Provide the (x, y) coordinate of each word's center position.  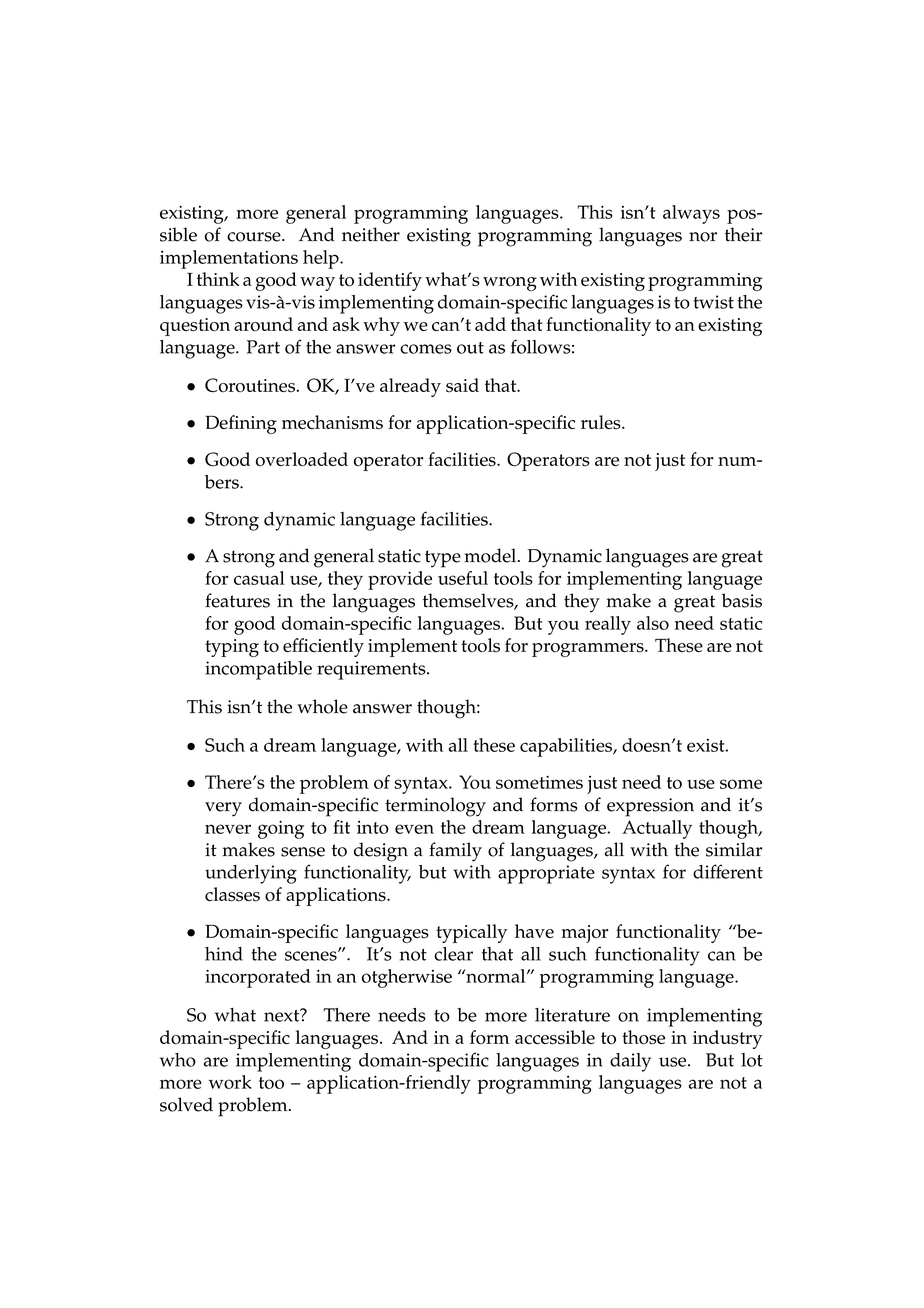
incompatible (258, 670)
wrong (510, 284)
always (691, 214)
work (230, 1082)
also (653, 623)
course (255, 237)
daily (630, 1062)
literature (572, 1015)
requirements (372, 670)
